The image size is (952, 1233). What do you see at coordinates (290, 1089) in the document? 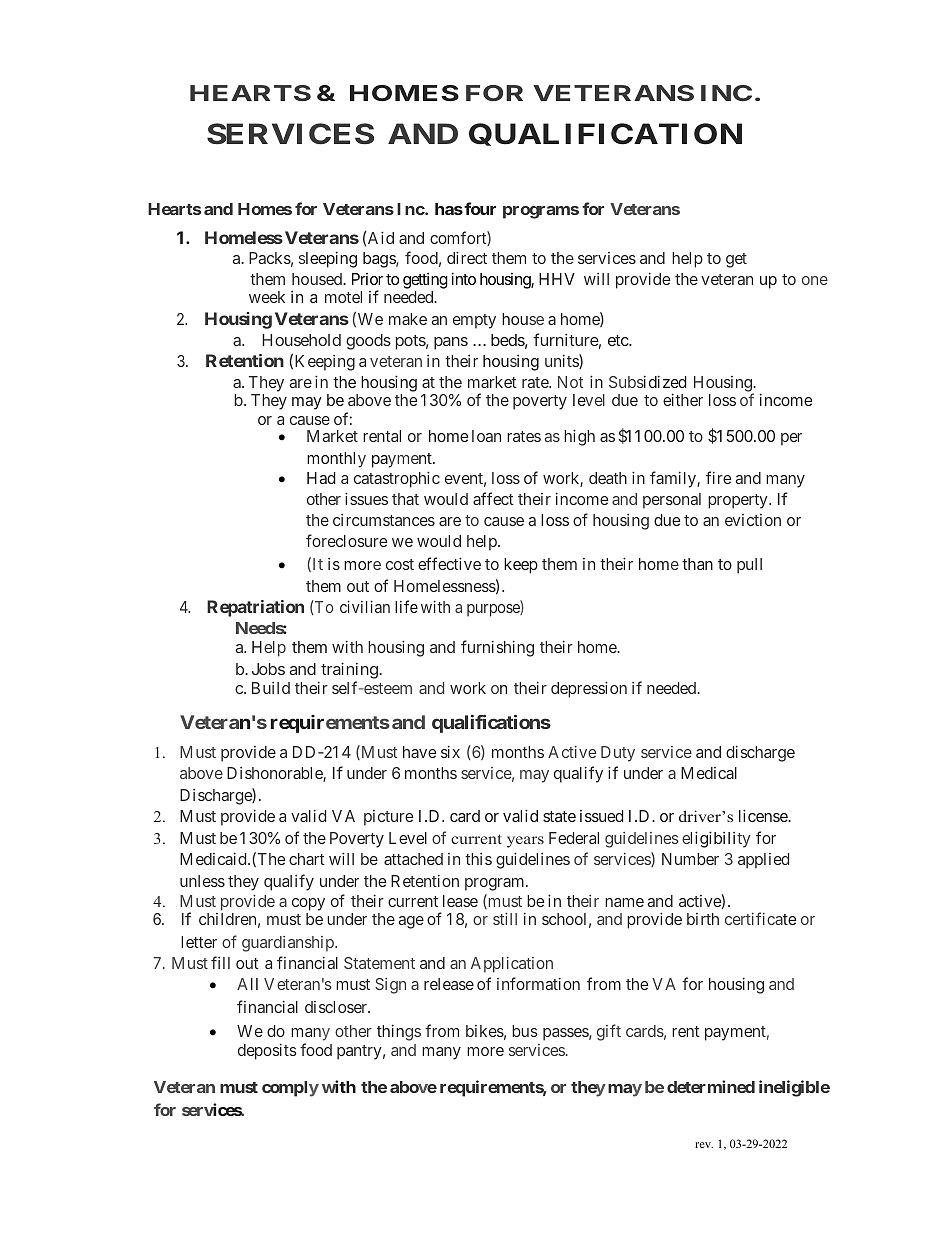
I see `comply` at bounding box center [290, 1089].
